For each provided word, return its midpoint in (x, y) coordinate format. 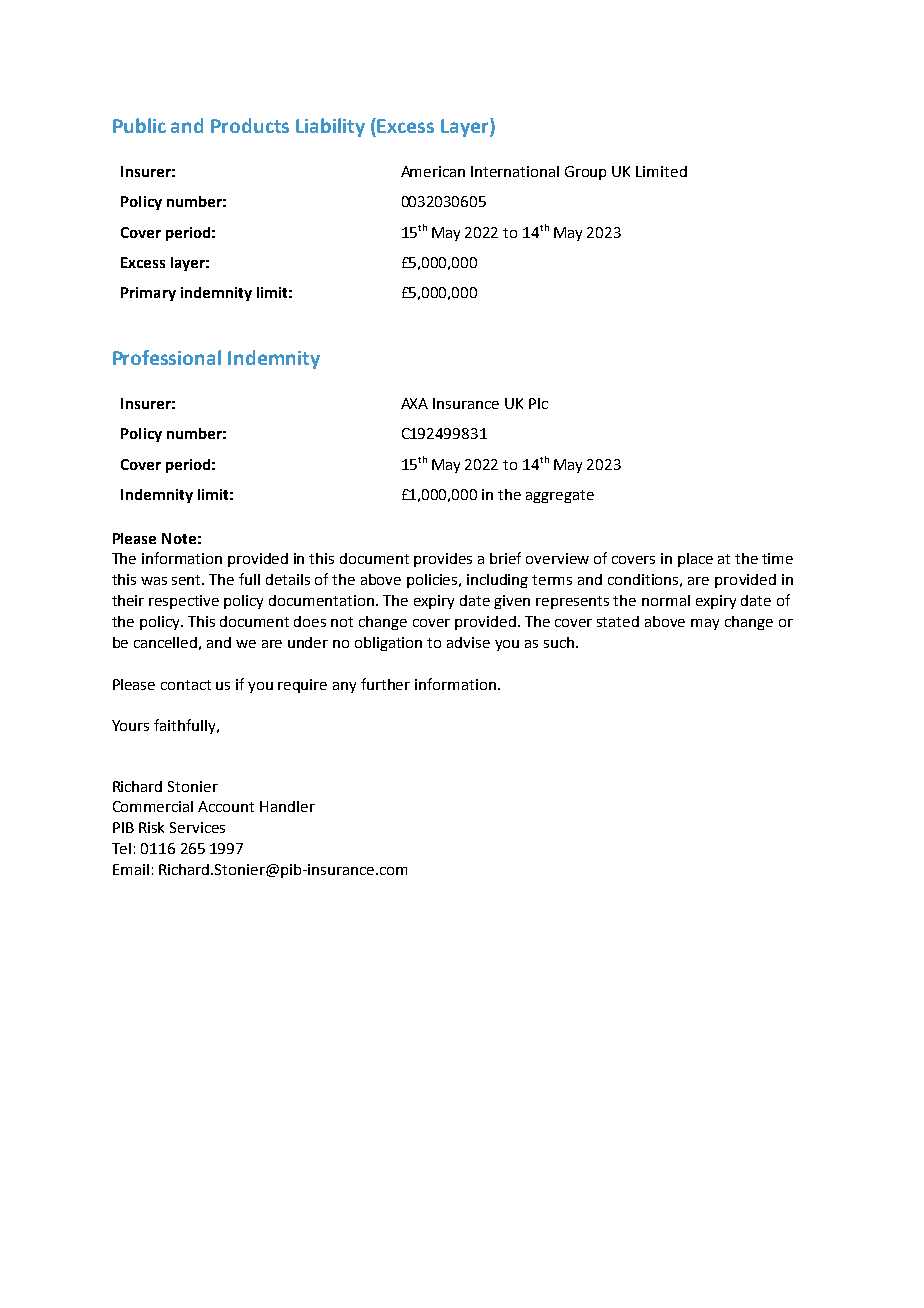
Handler (287, 806)
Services (197, 827)
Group (585, 173)
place (695, 560)
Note (179, 538)
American (433, 171)
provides (443, 560)
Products (250, 125)
